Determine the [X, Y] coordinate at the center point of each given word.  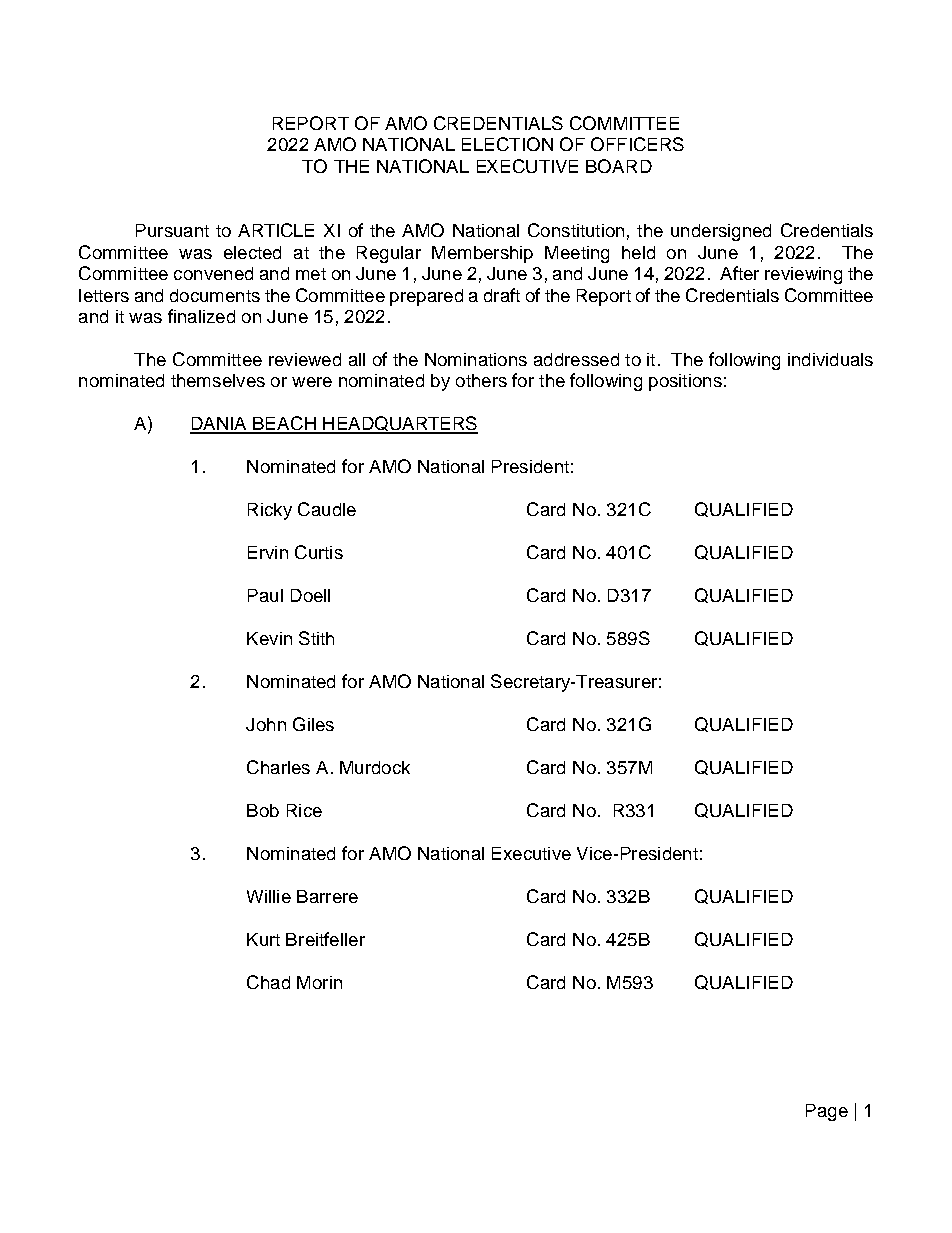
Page [827, 1112]
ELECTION [507, 144]
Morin [319, 982]
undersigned [721, 232]
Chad [268, 982]
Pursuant [172, 230]
